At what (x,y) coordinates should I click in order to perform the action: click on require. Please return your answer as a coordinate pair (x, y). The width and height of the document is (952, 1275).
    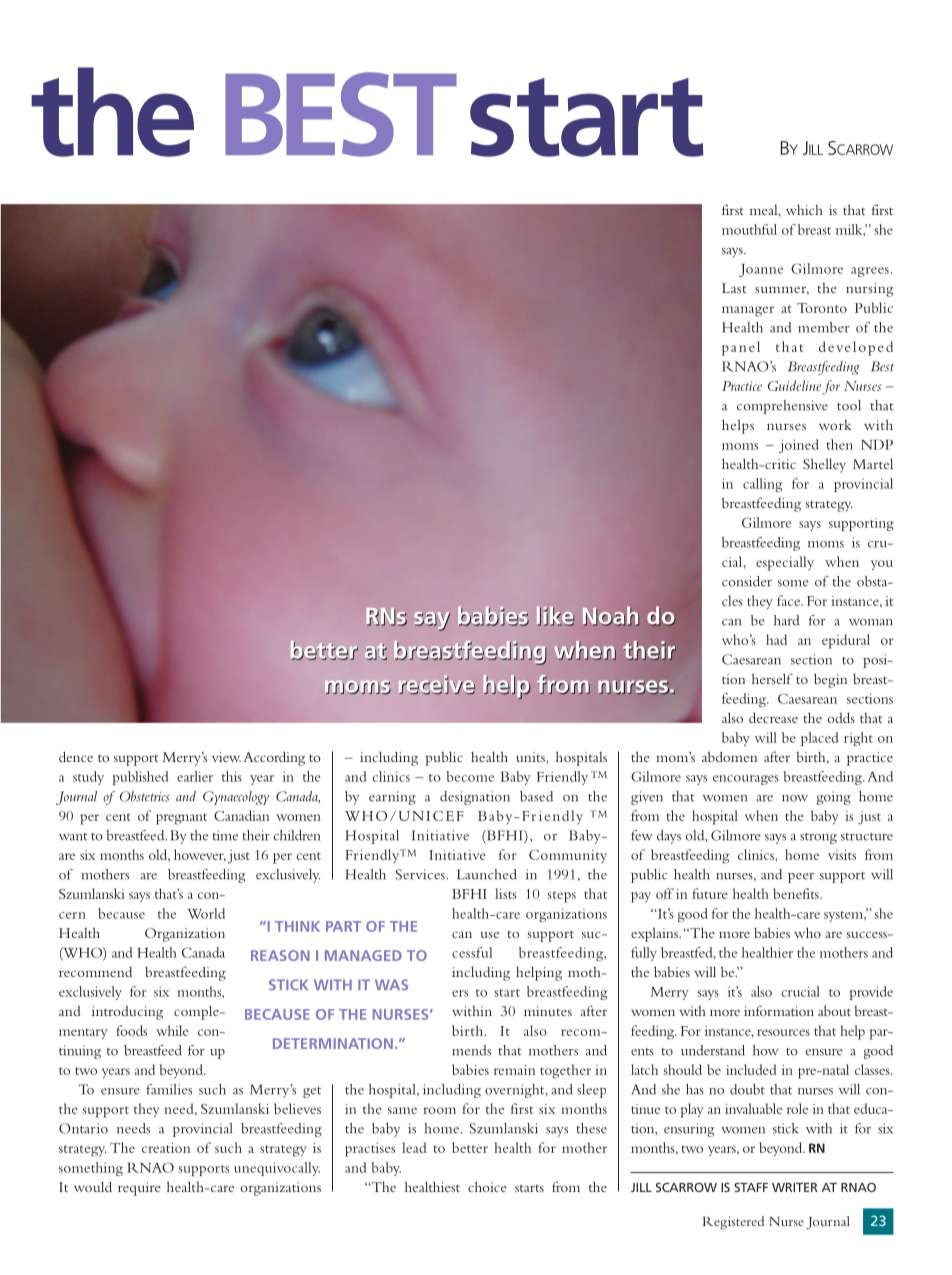
    Looking at the image, I should click on (139, 1189).
